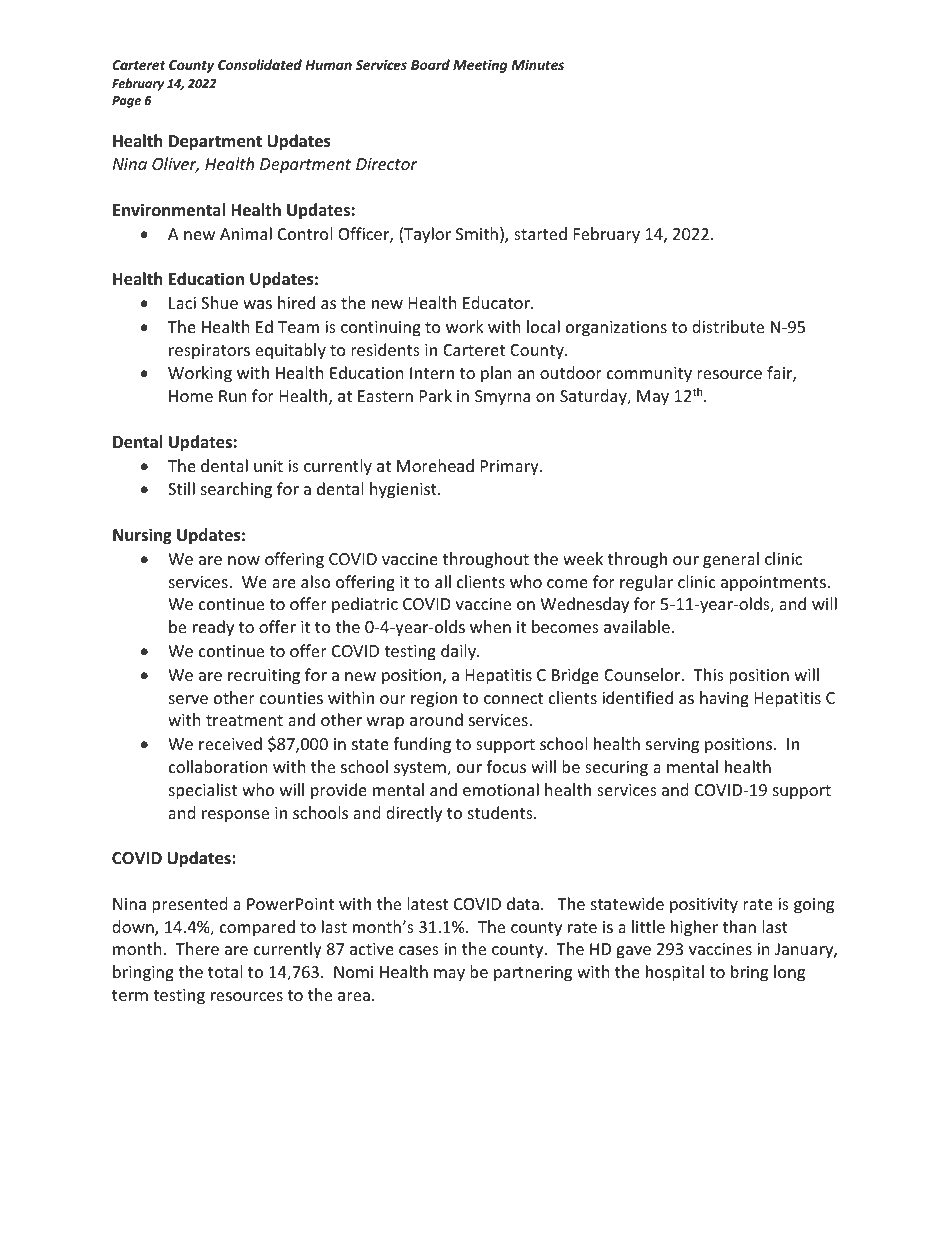  What do you see at coordinates (260, 64) in the page?
I see `Consolidated` at bounding box center [260, 64].
